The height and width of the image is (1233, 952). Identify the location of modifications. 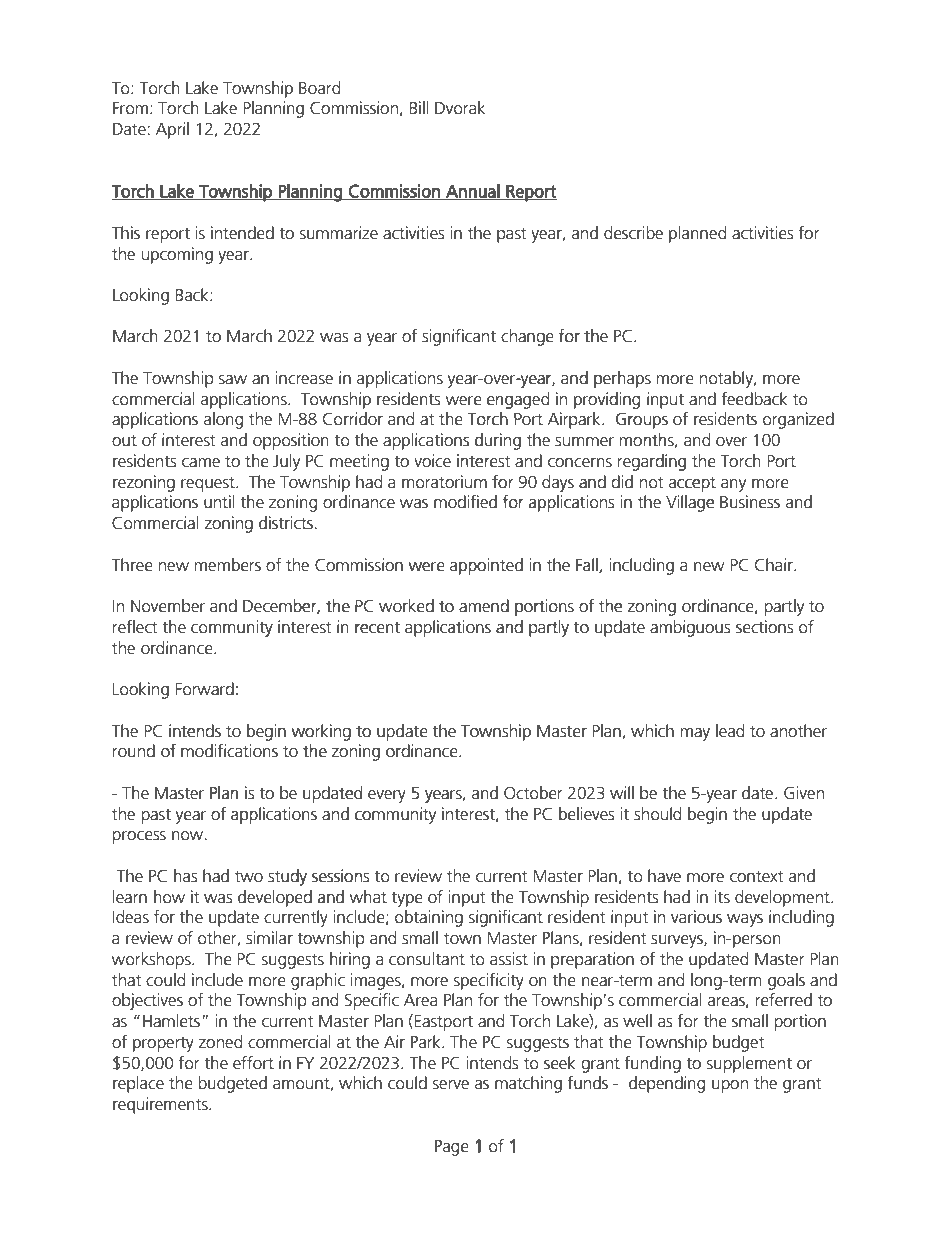
(229, 751).
